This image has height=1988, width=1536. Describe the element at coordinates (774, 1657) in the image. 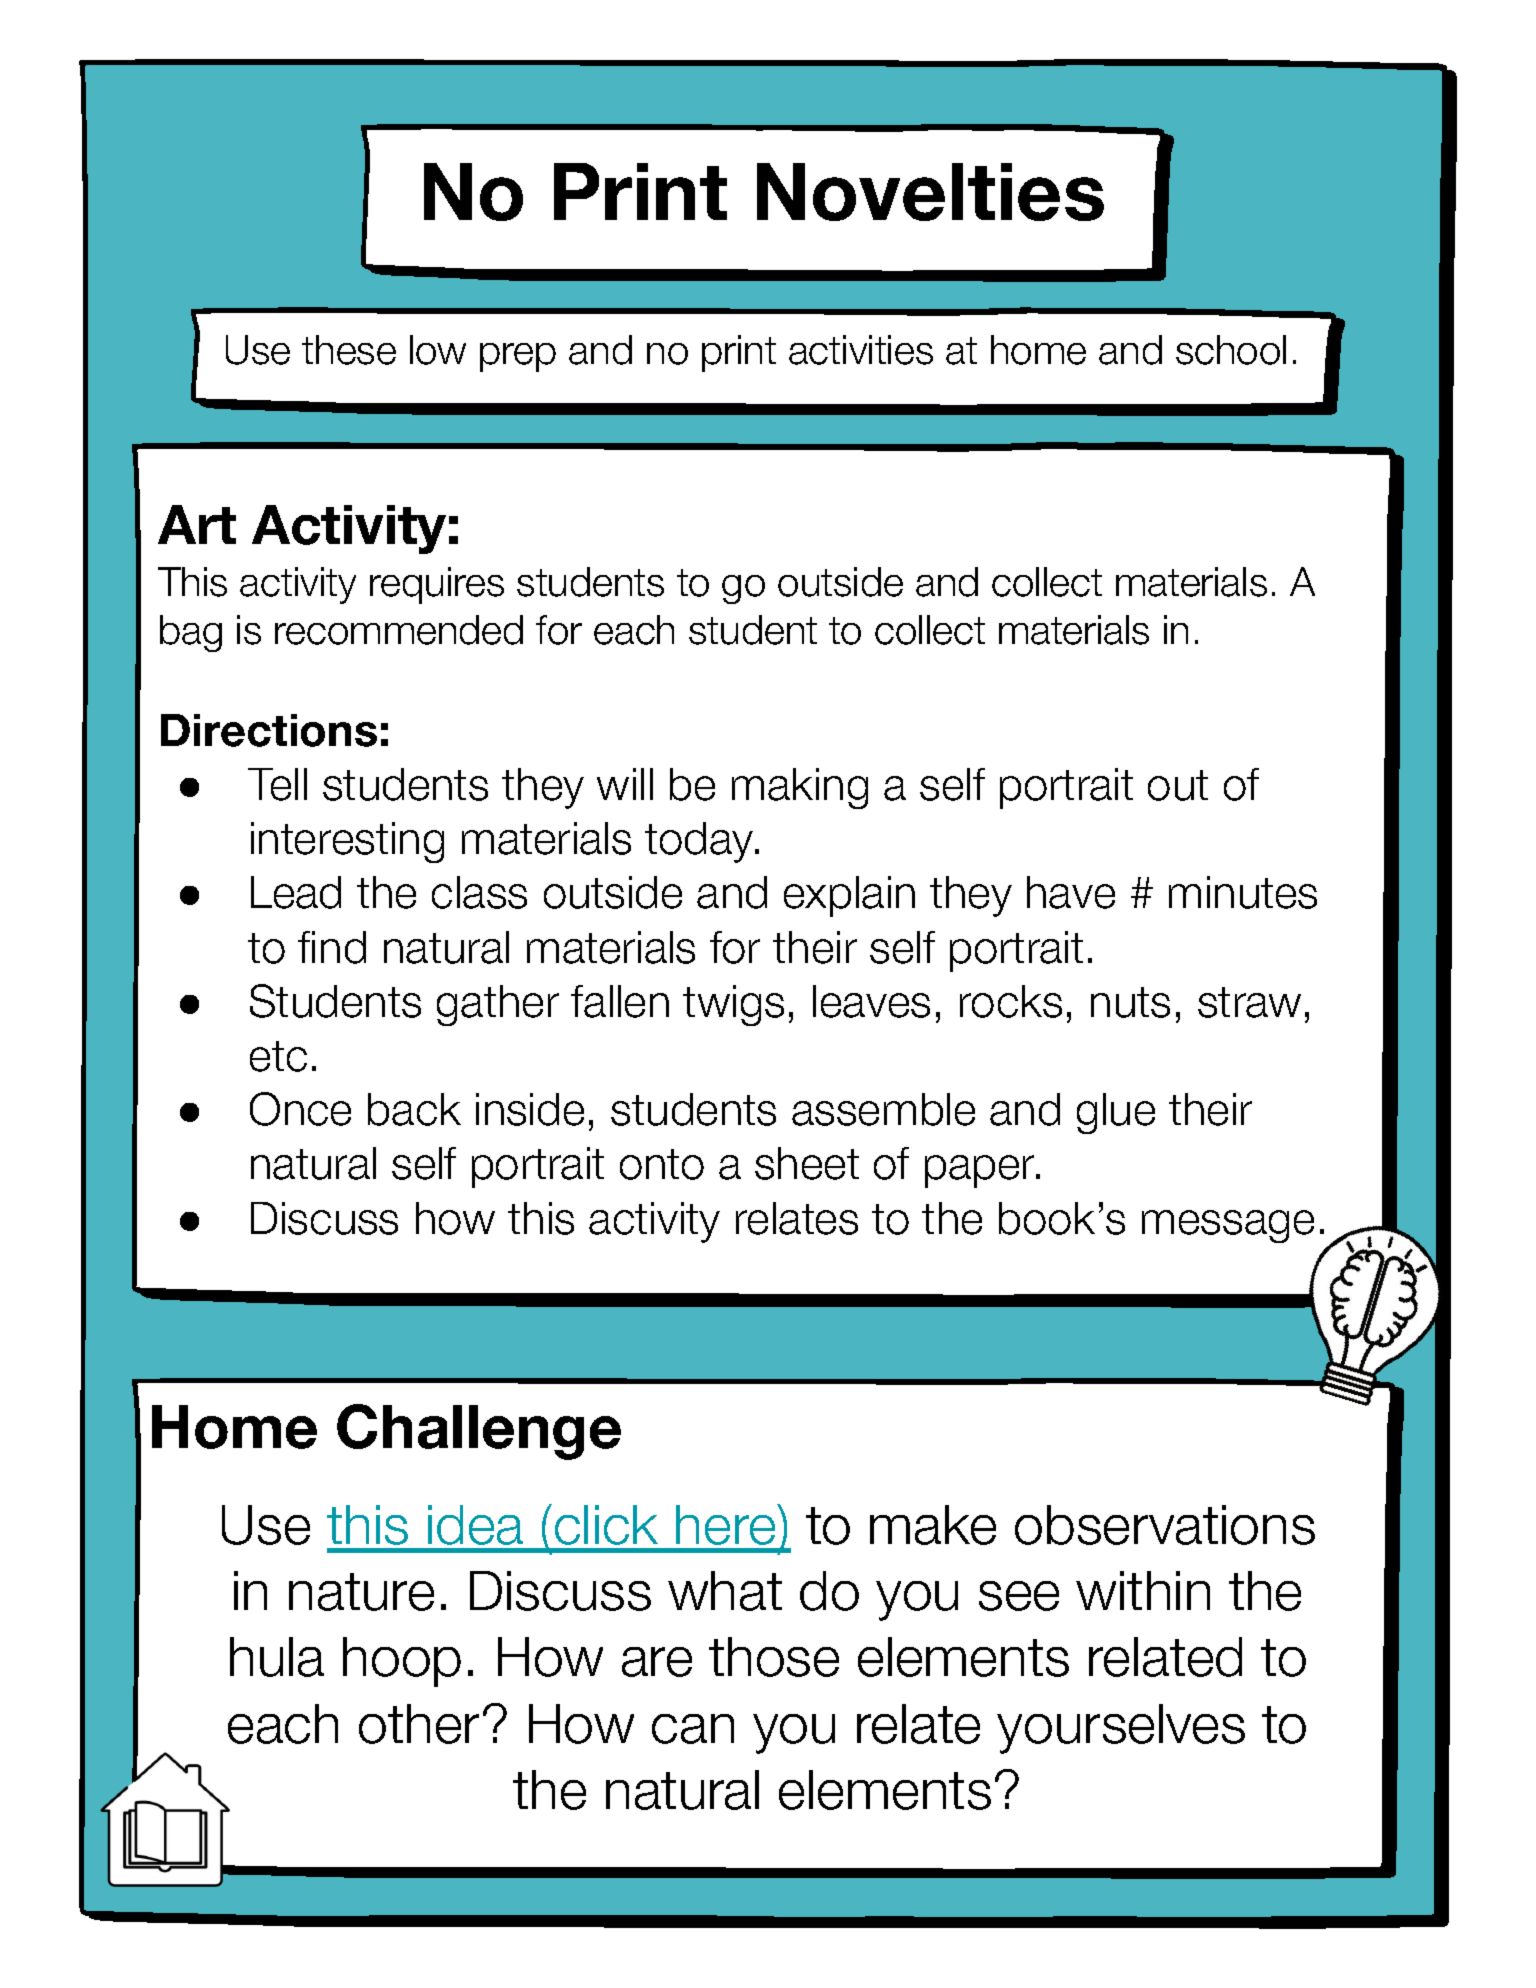

I see `those` at that location.
